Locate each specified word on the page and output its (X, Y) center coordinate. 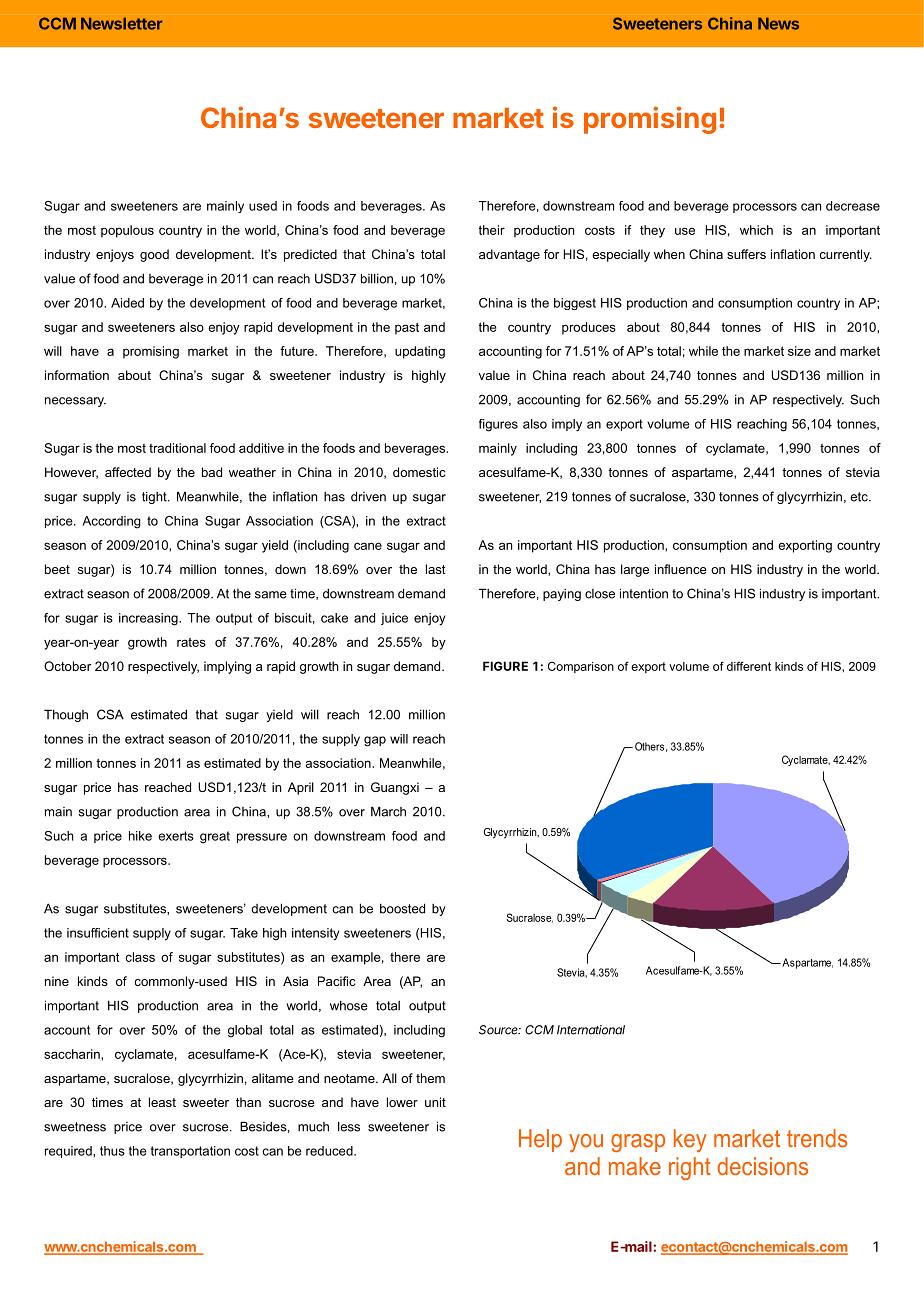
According (111, 522)
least (162, 1102)
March (388, 811)
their (492, 230)
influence (681, 569)
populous (127, 231)
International (591, 1030)
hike (140, 836)
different (749, 666)
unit (435, 1102)
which (756, 230)
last (436, 569)
